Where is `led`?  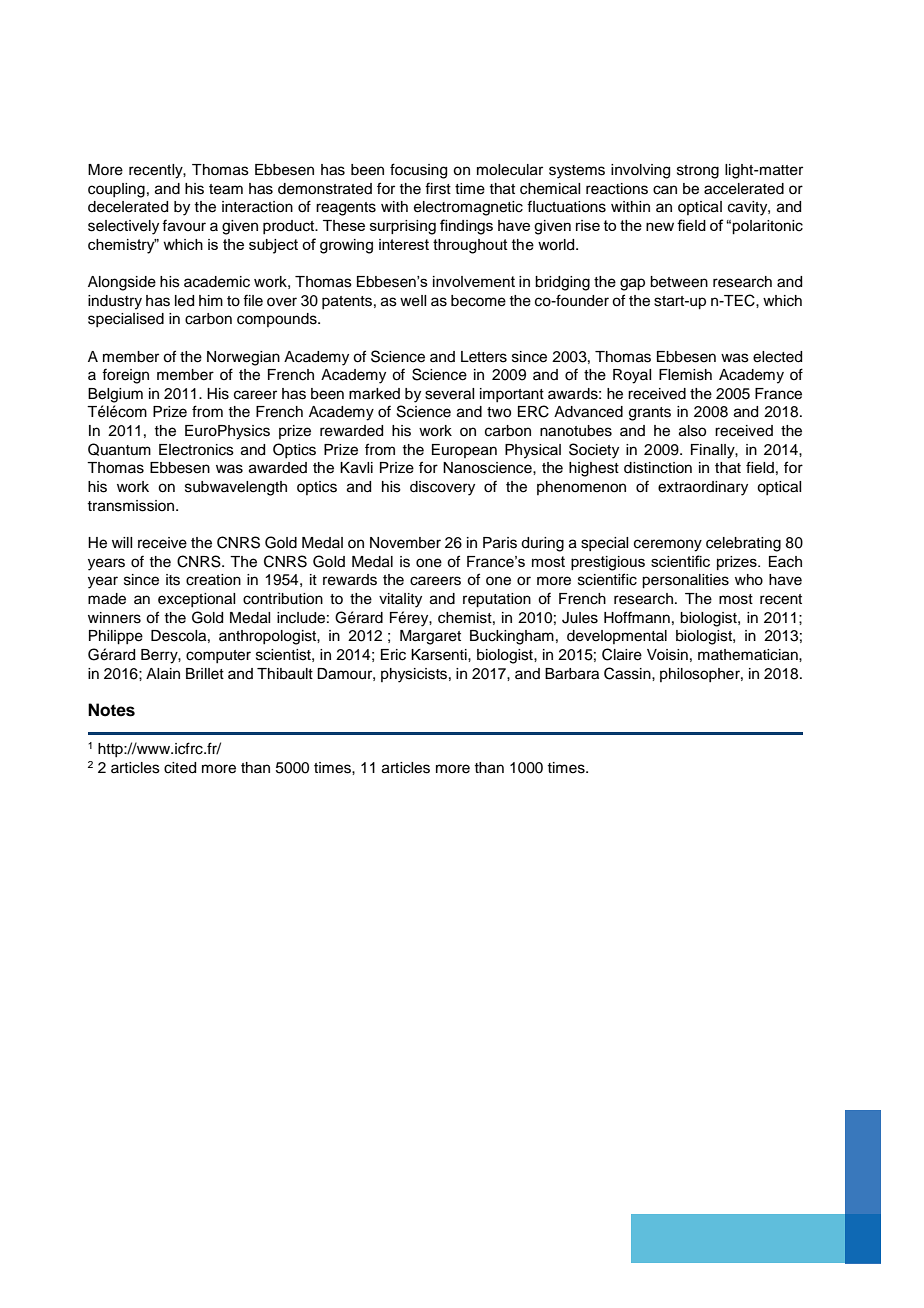
led is located at coordinates (184, 301).
